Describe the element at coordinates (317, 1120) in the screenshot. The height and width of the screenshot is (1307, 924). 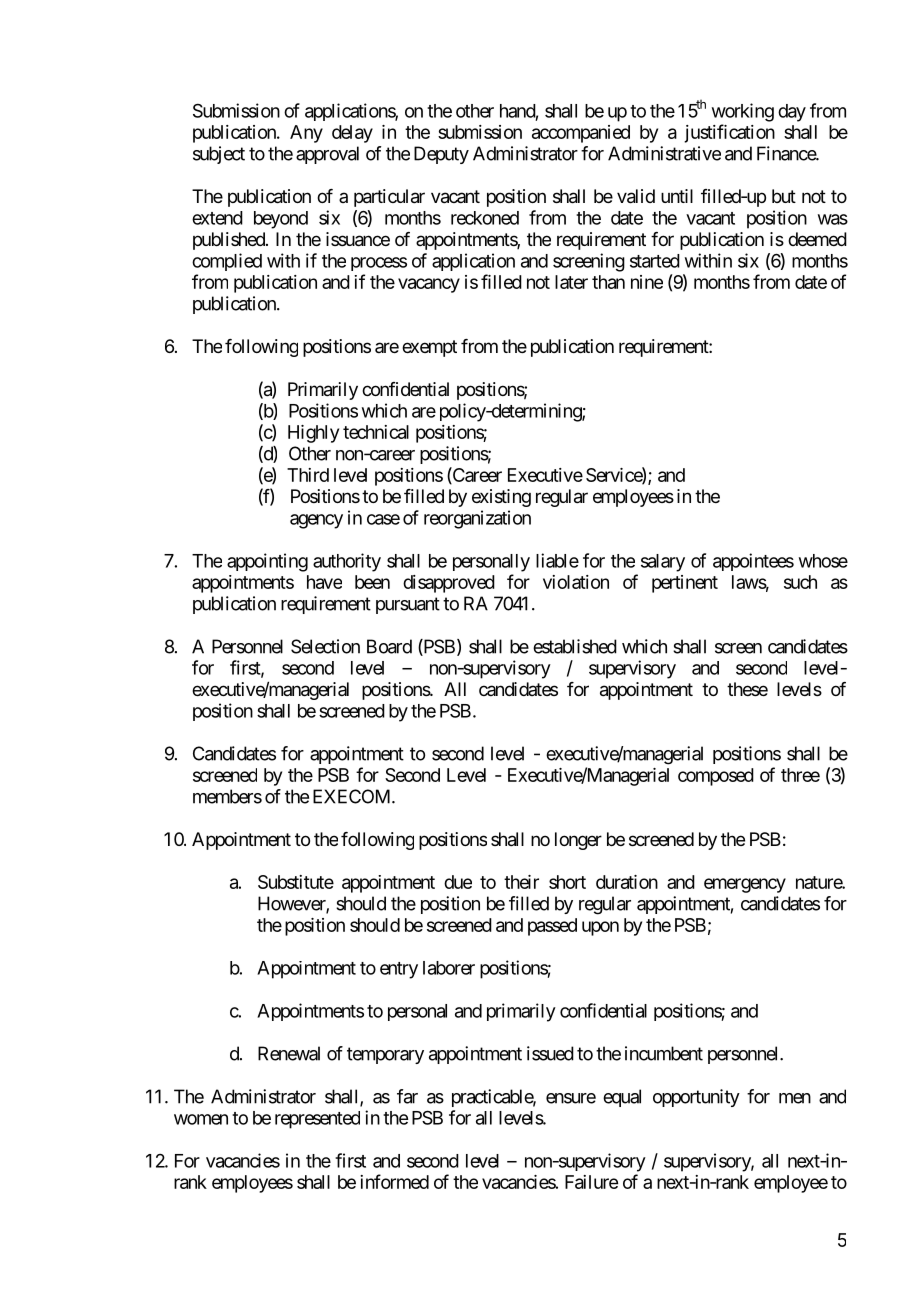
I see `represented` at that location.
